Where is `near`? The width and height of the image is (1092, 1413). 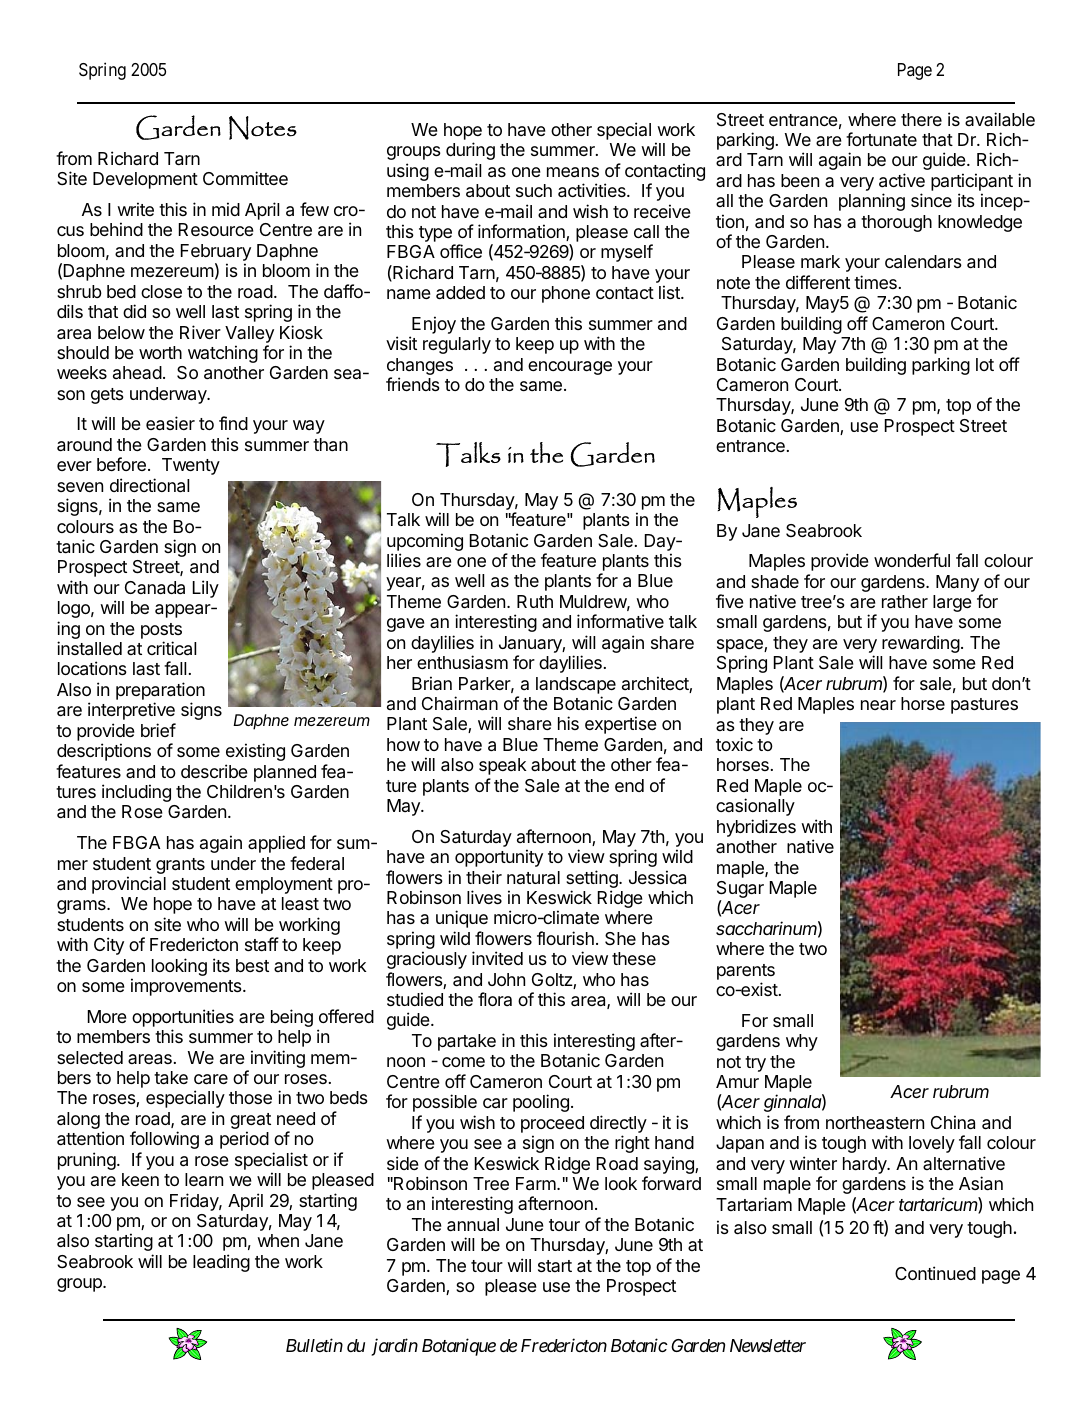 near is located at coordinates (878, 705).
